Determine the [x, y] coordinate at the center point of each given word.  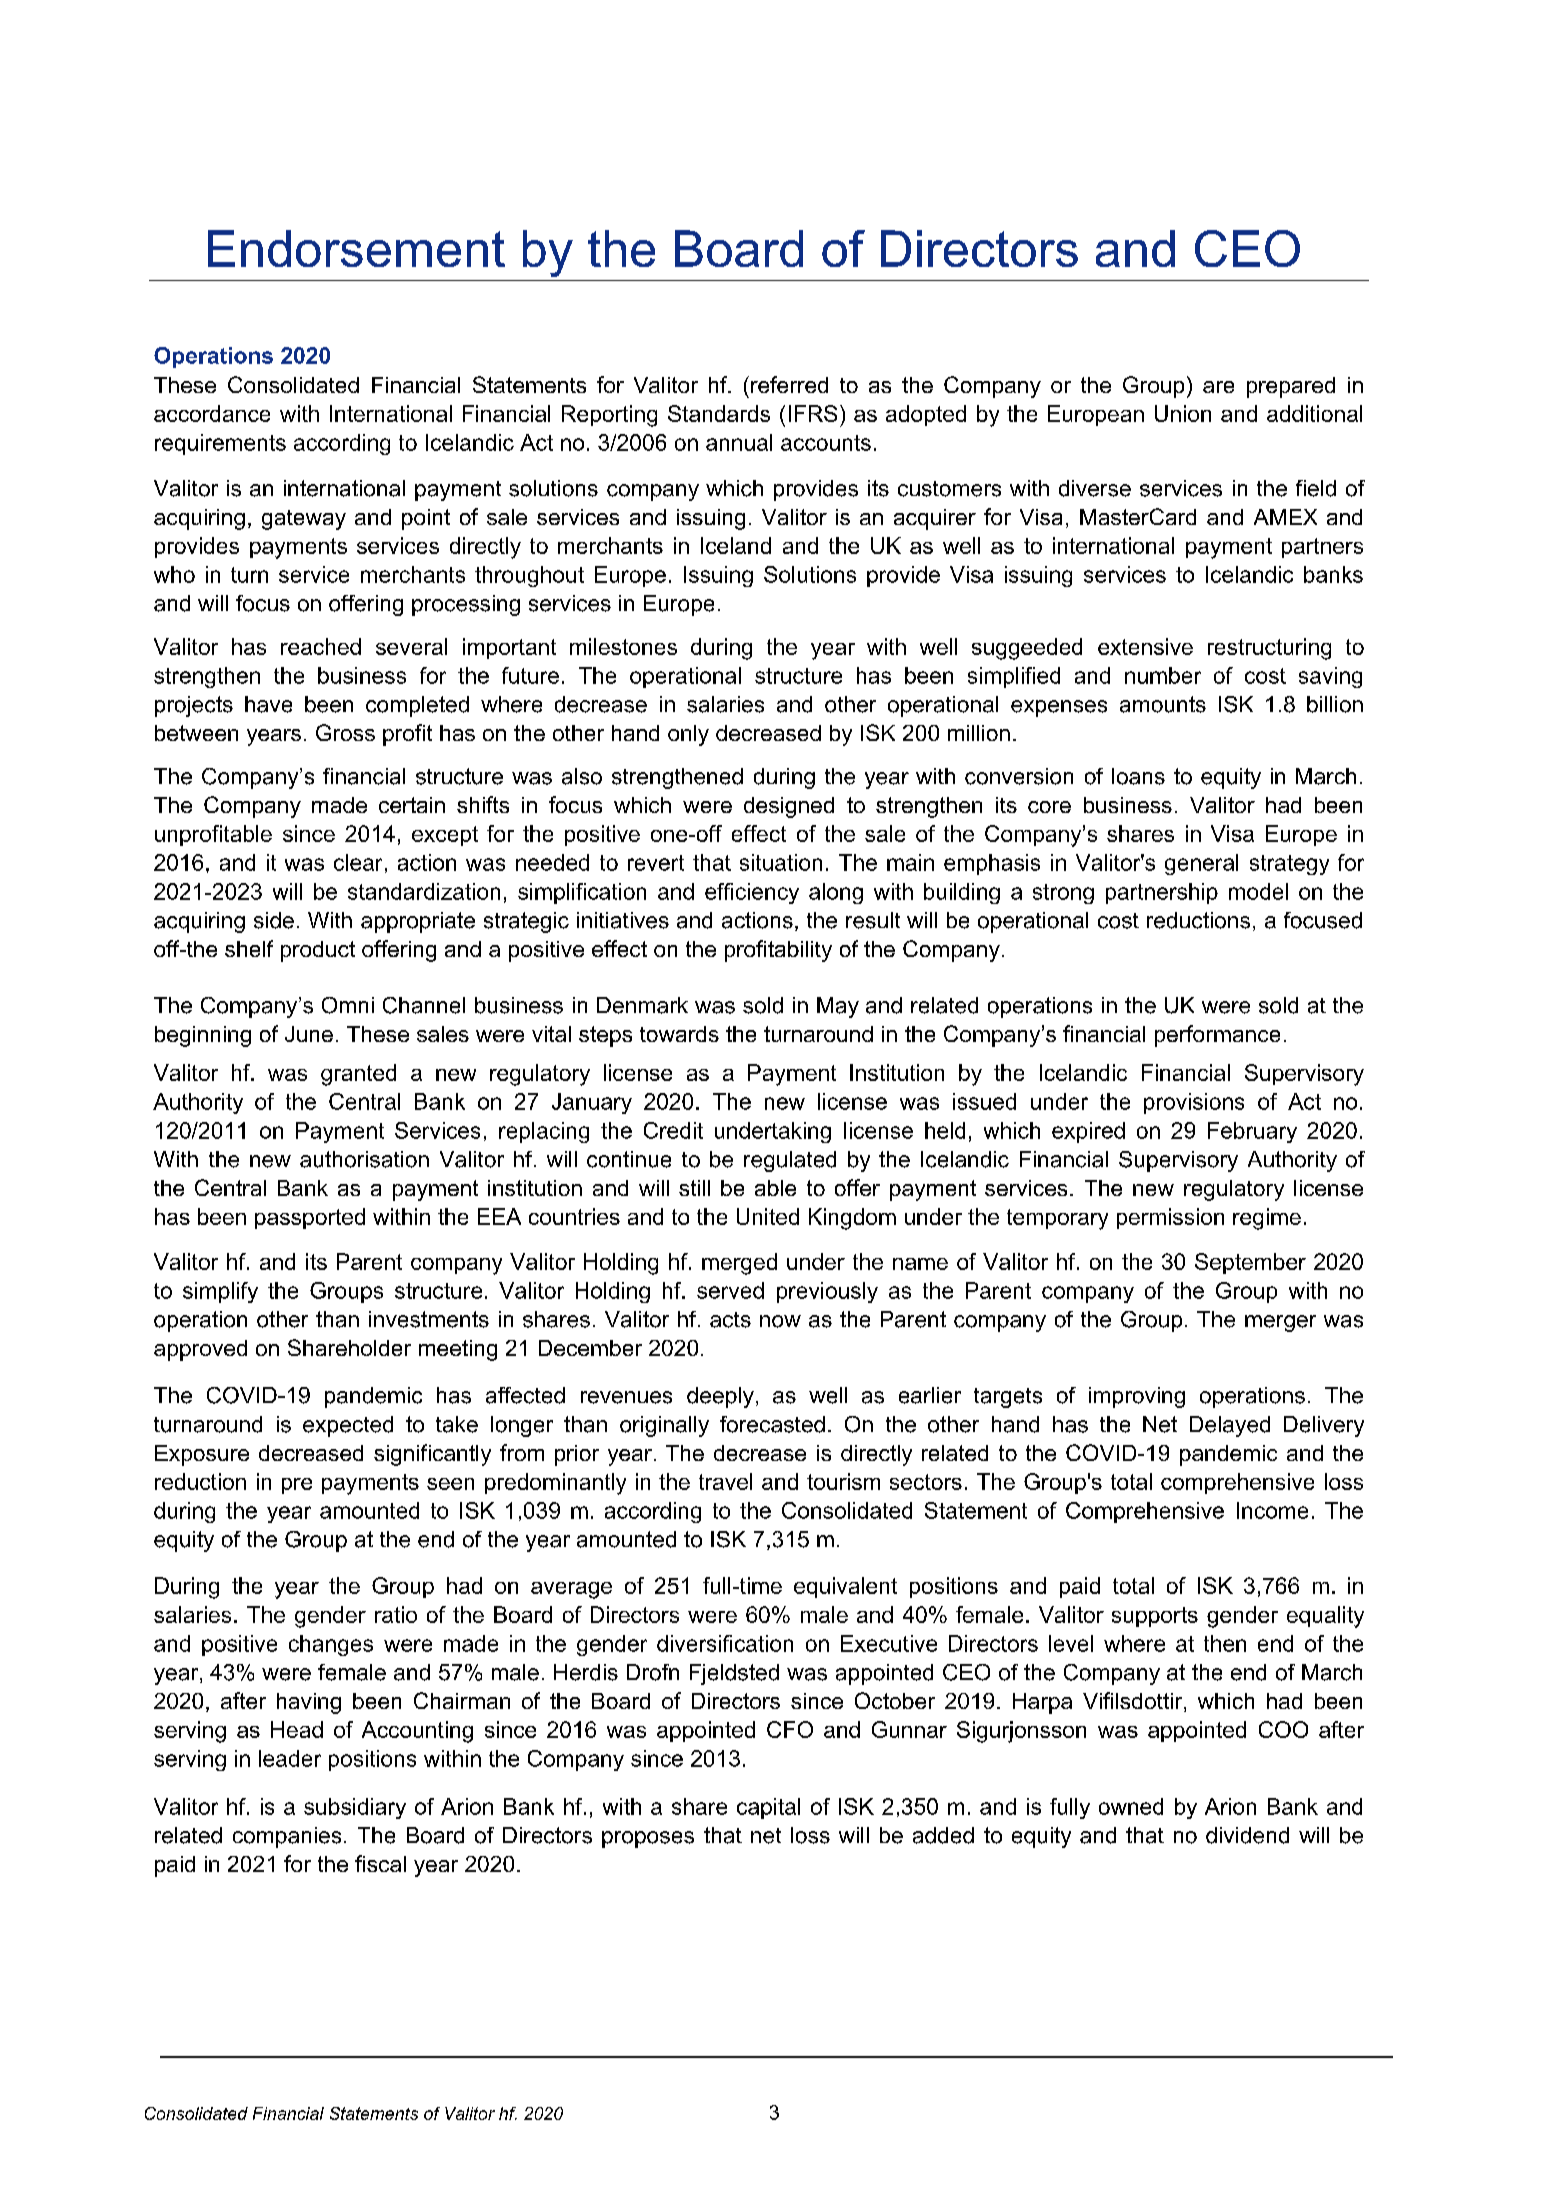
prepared [1291, 387]
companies [287, 1837]
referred [789, 384]
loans [1138, 776]
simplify [220, 1292]
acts [730, 1320]
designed [789, 807]
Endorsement [356, 248]
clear [358, 862]
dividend [1247, 1835]
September [1250, 1263]
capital [768, 1808]
